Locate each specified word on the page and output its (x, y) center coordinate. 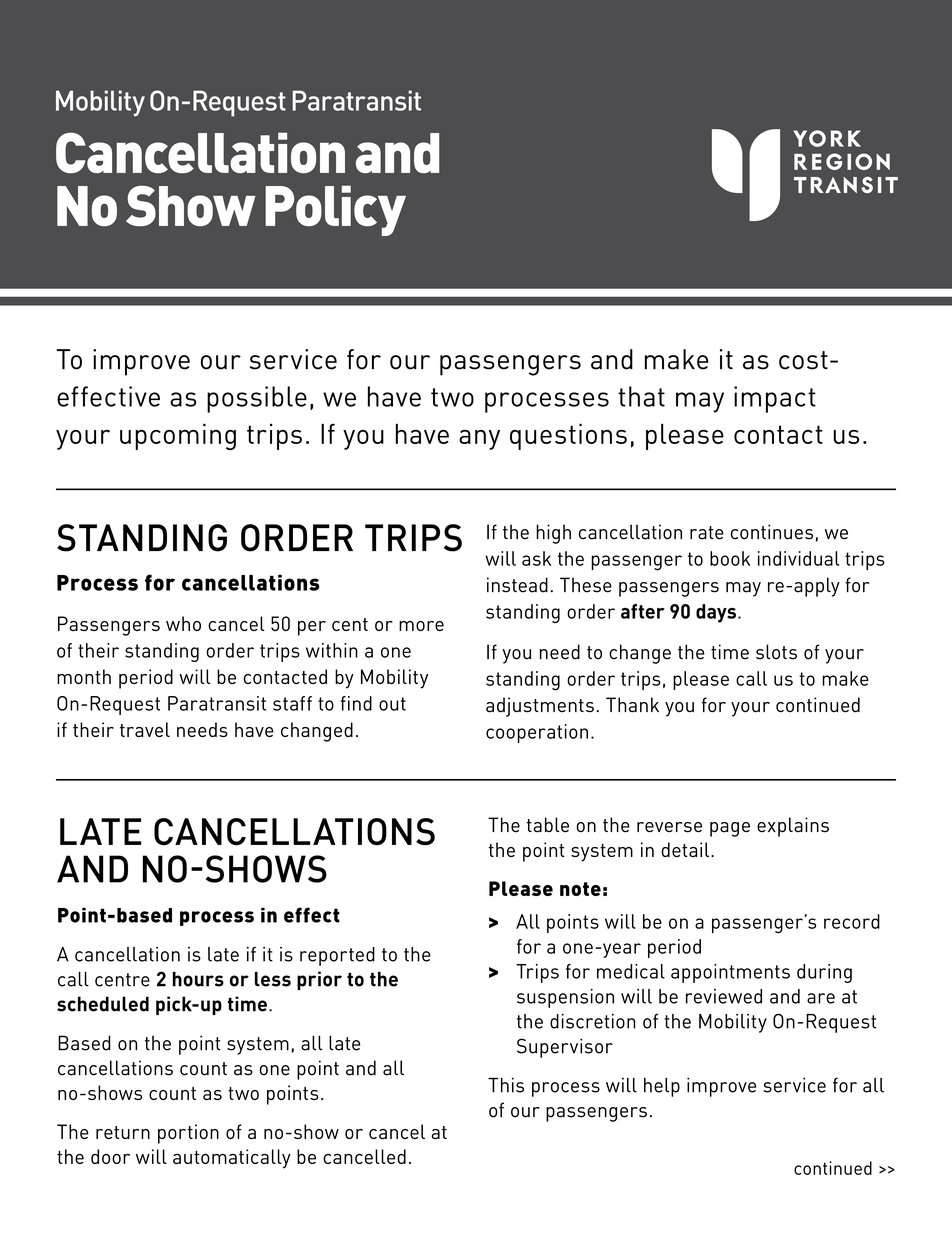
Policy (335, 210)
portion (188, 1134)
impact (775, 399)
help (662, 1087)
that (641, 396)
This (506, 1085)
